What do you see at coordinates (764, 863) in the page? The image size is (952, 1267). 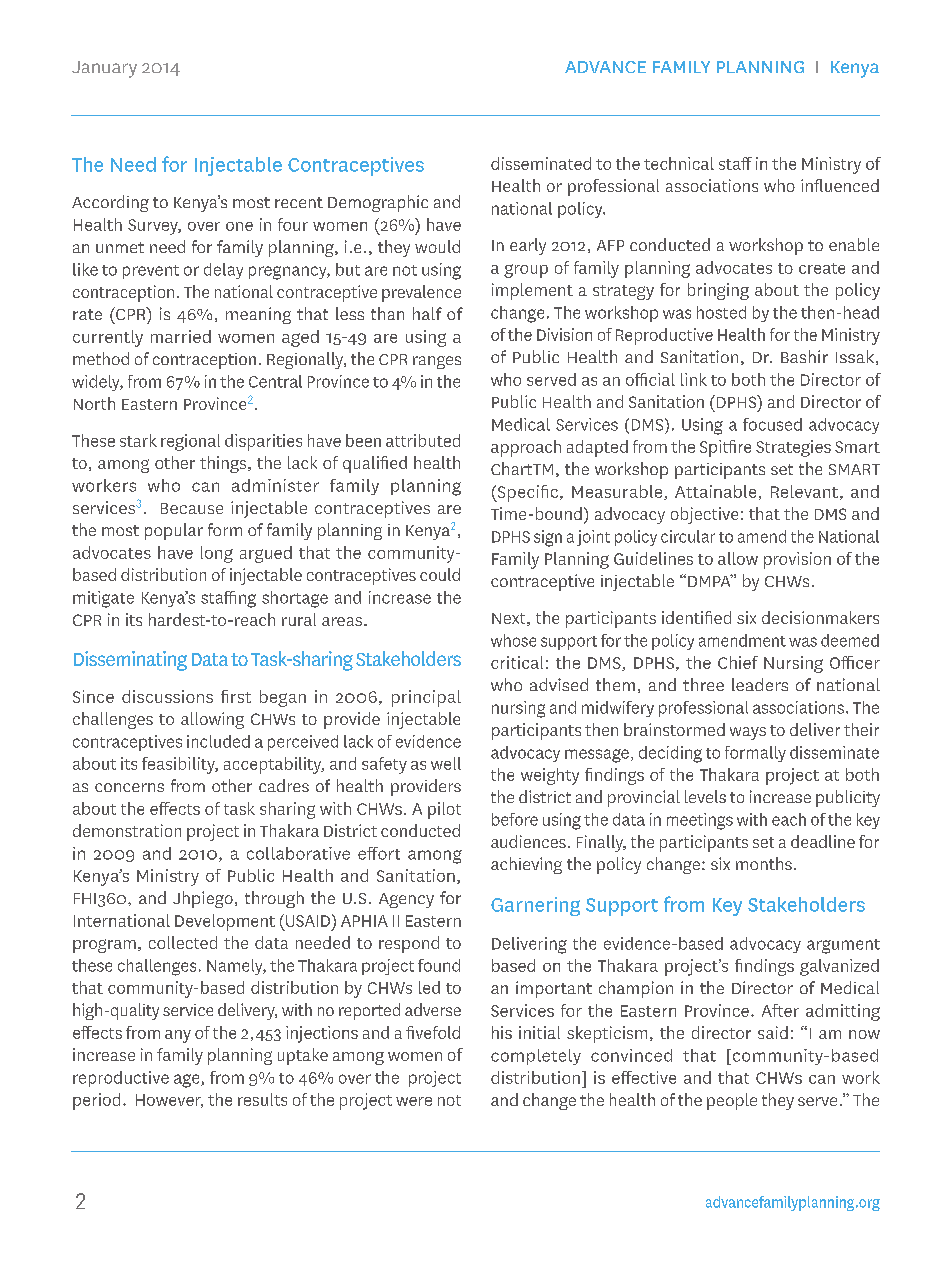 I see `months` at bounding box center [764, 863].
